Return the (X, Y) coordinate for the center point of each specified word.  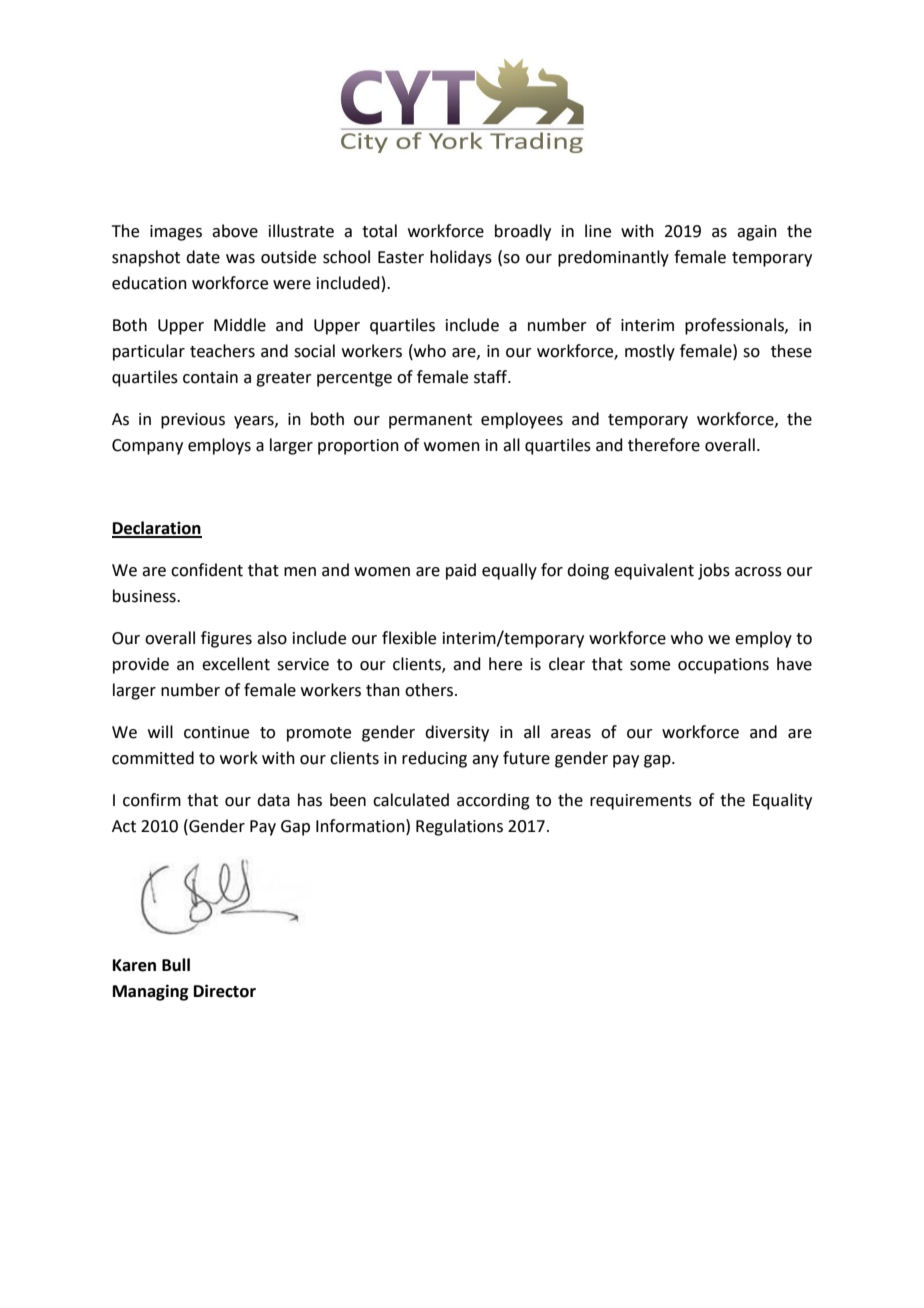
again (757, 233)
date (203, 257)
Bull (176, 965)
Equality (782, 801)
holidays (461, 258)
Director (225, 991)
